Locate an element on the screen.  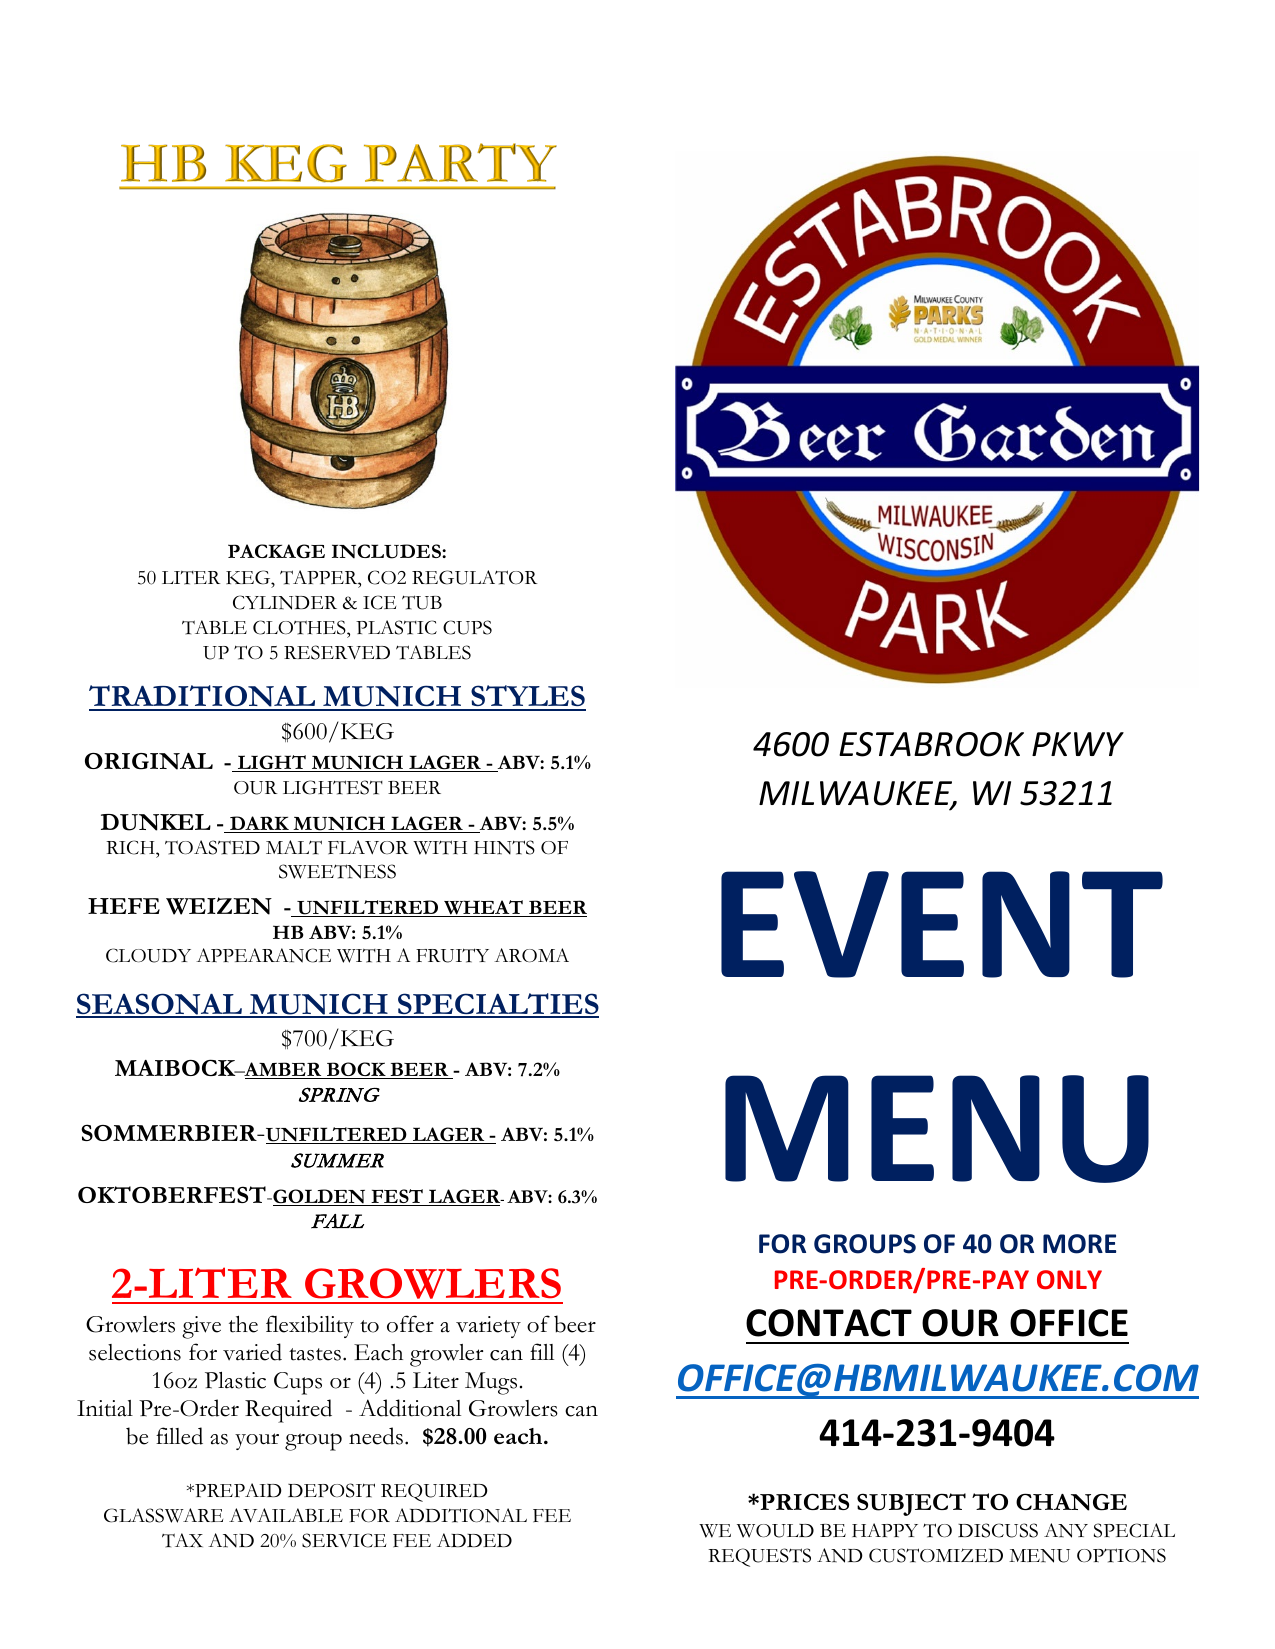
MORE is located at coordinates (1079, 1244).
